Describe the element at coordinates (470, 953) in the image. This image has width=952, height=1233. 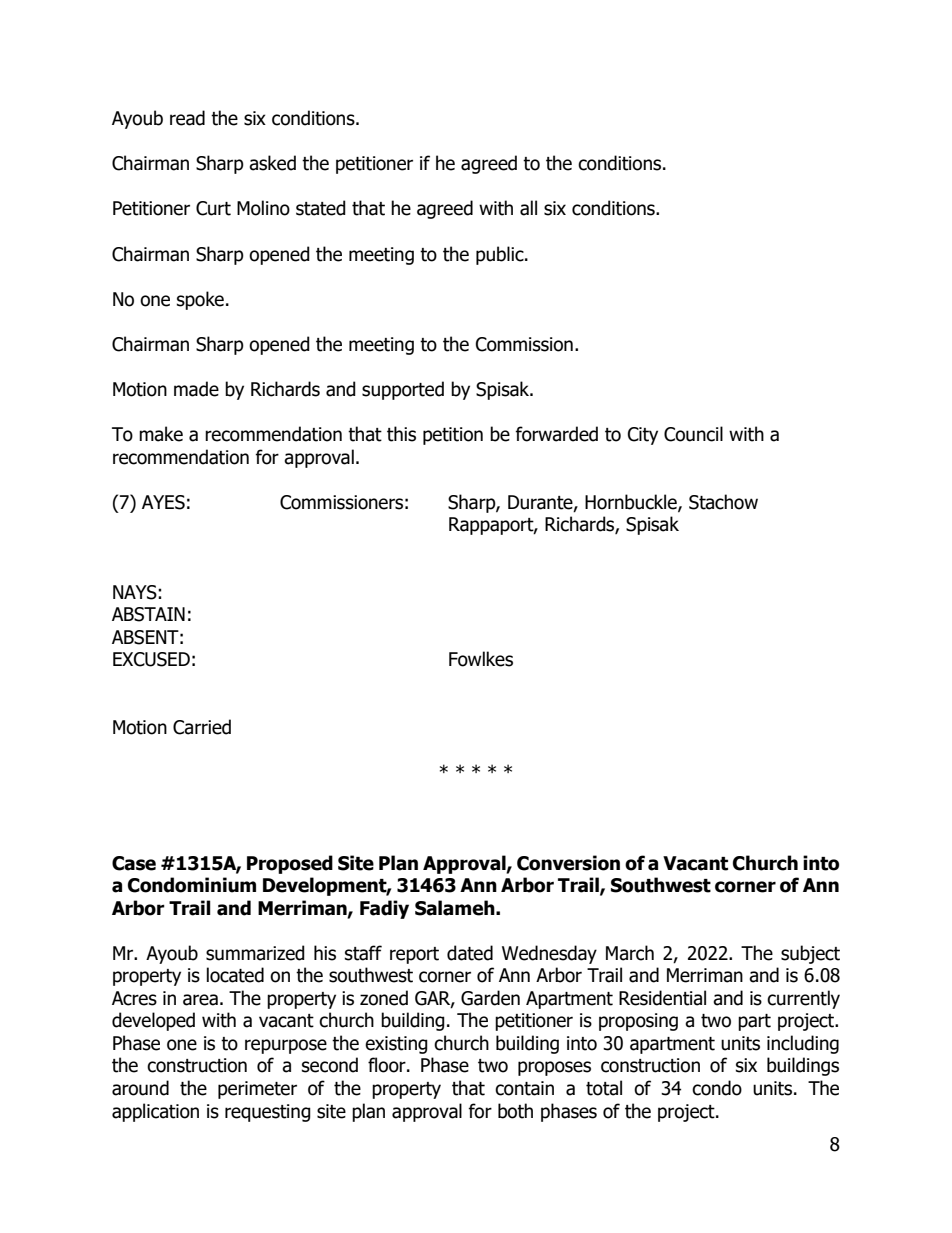
I see `dated` at that location.
